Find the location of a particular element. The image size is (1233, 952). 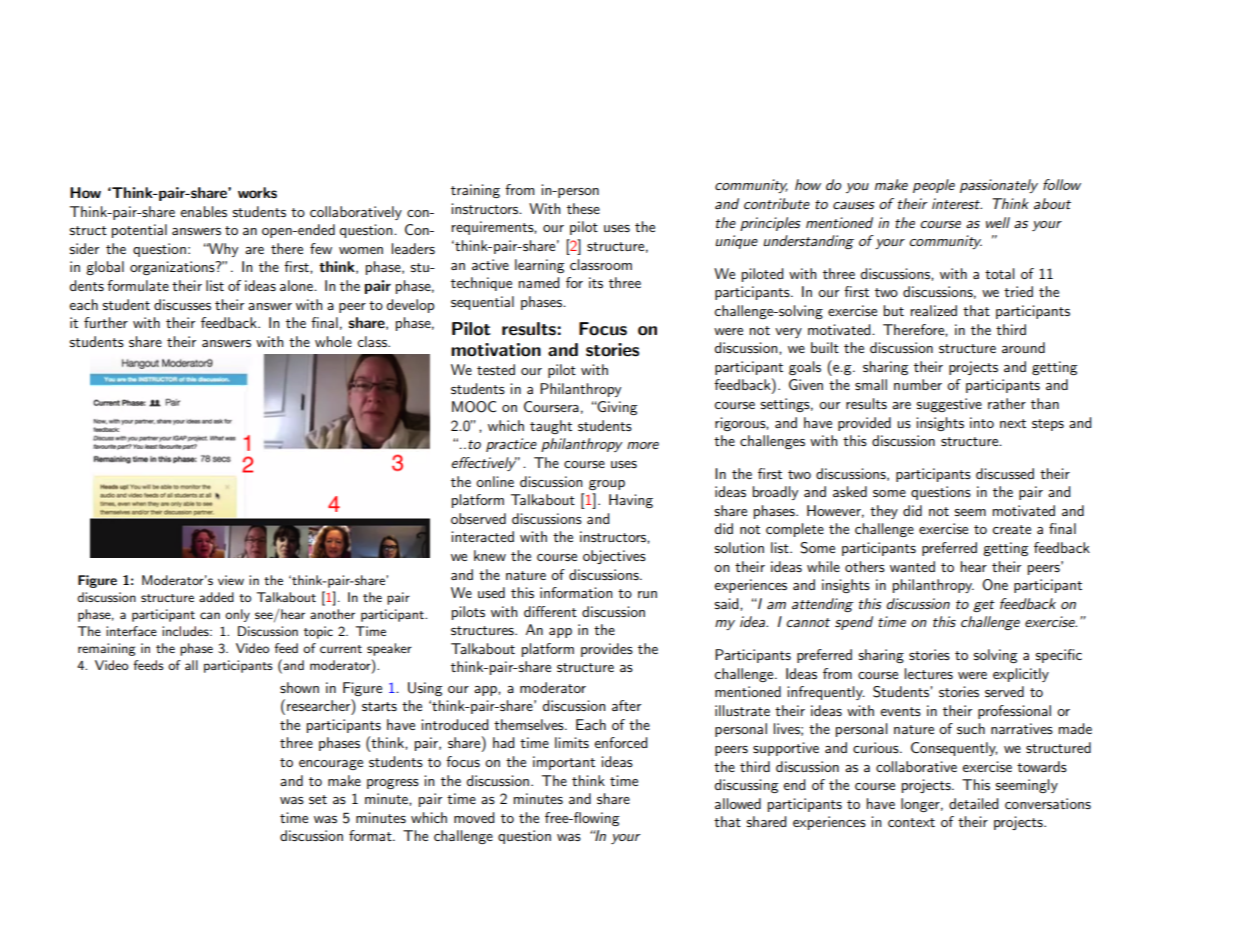

spend is located at coordinates (854, 623).
